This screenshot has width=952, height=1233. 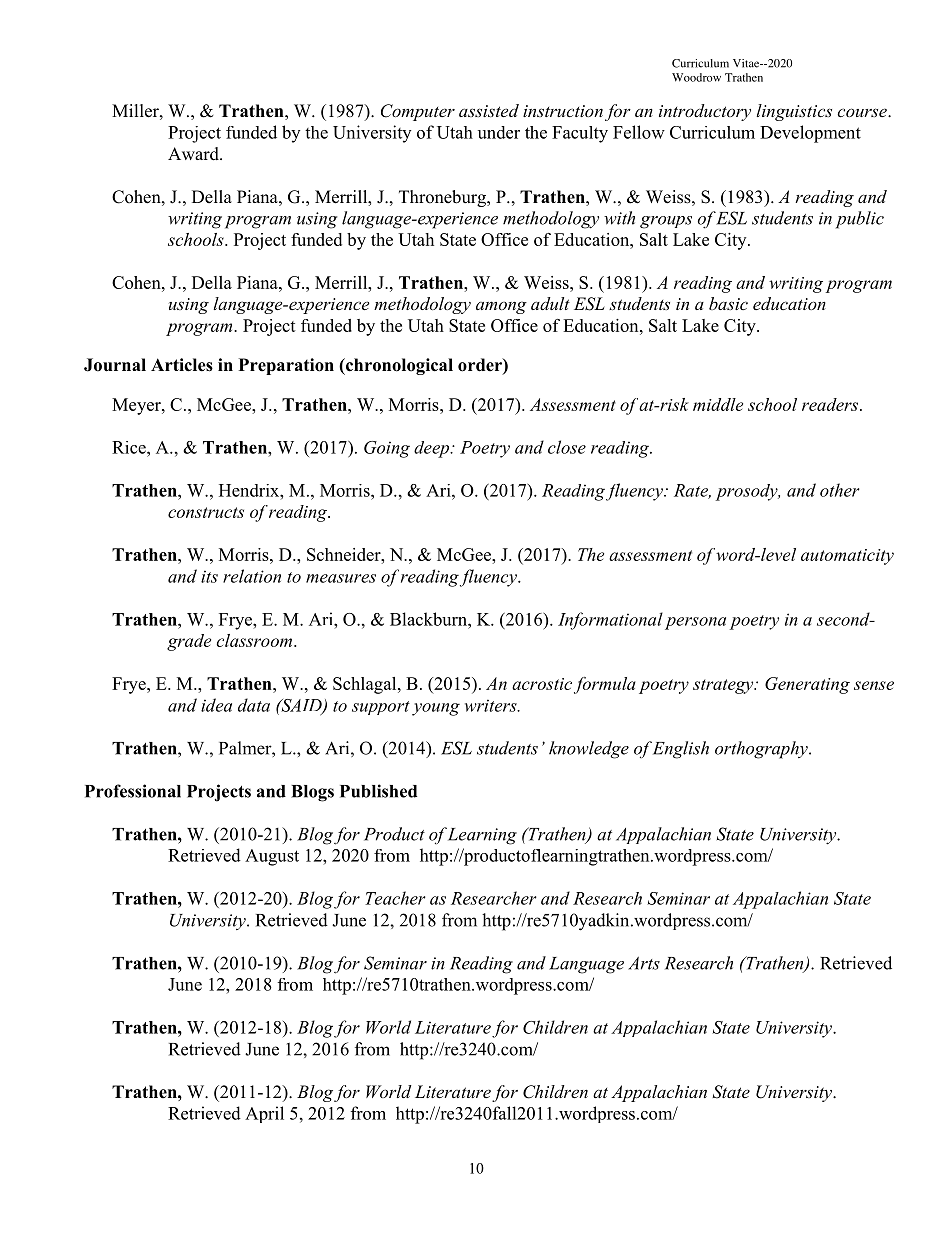 I want to click on persona, so click(x=695, y=623).
